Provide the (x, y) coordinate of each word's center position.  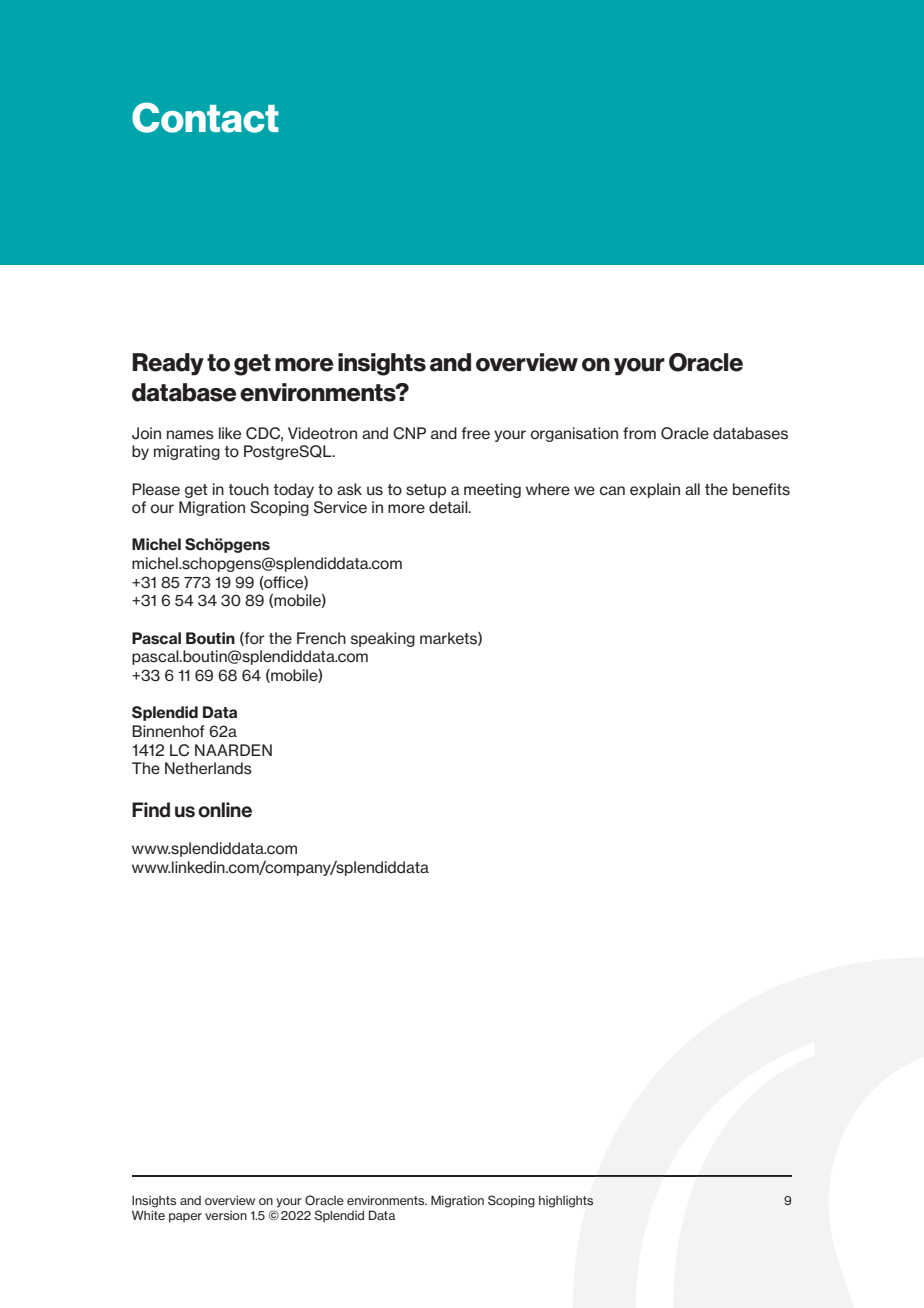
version (226, 1215)
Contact (205, 117)
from (639, 433)
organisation (574, 434)
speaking (383, 639)
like (230, 433)
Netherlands (208, 768)
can (612, 490)
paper (185, 1218)
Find (151, 810)
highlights (566, 1201)
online (225, 810)
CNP (409, 433)
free (475, 433)
